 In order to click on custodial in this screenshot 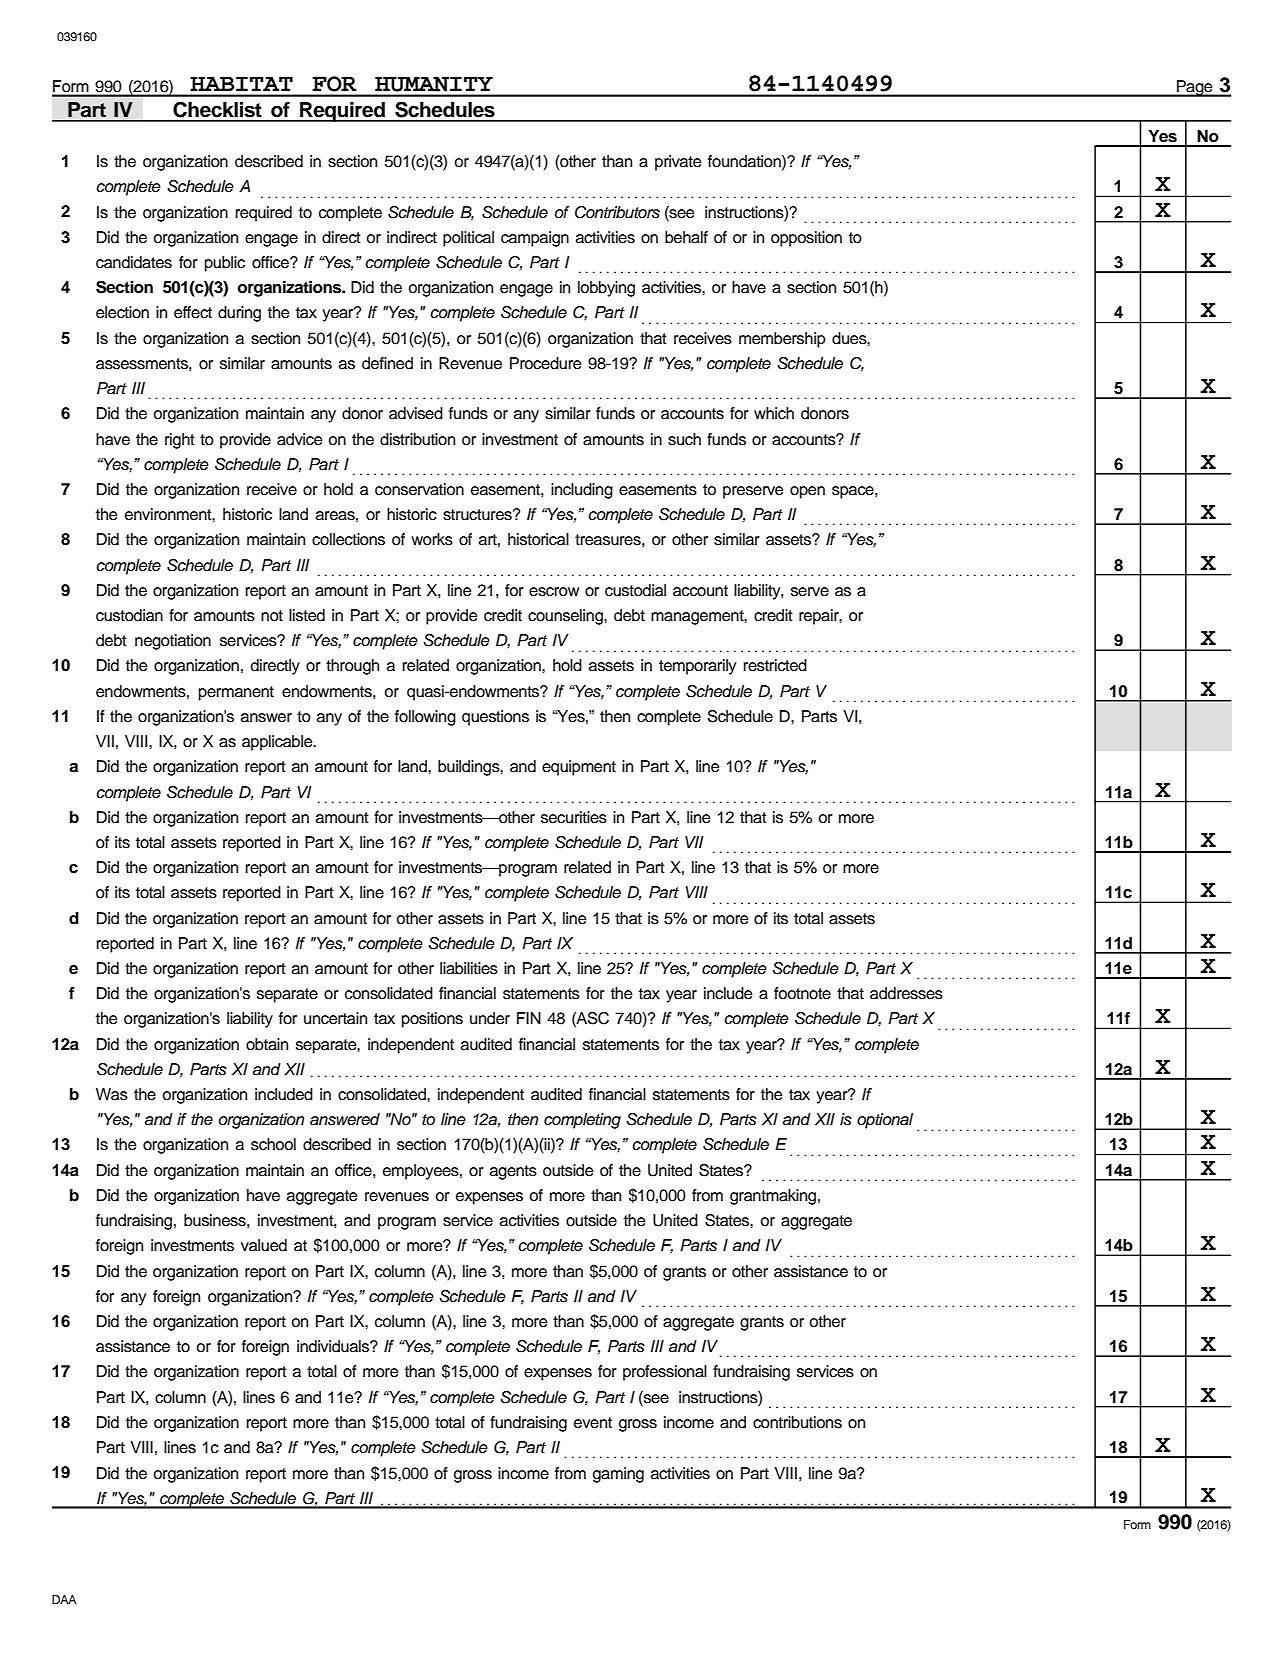, I will do `click(635, 590)`.
